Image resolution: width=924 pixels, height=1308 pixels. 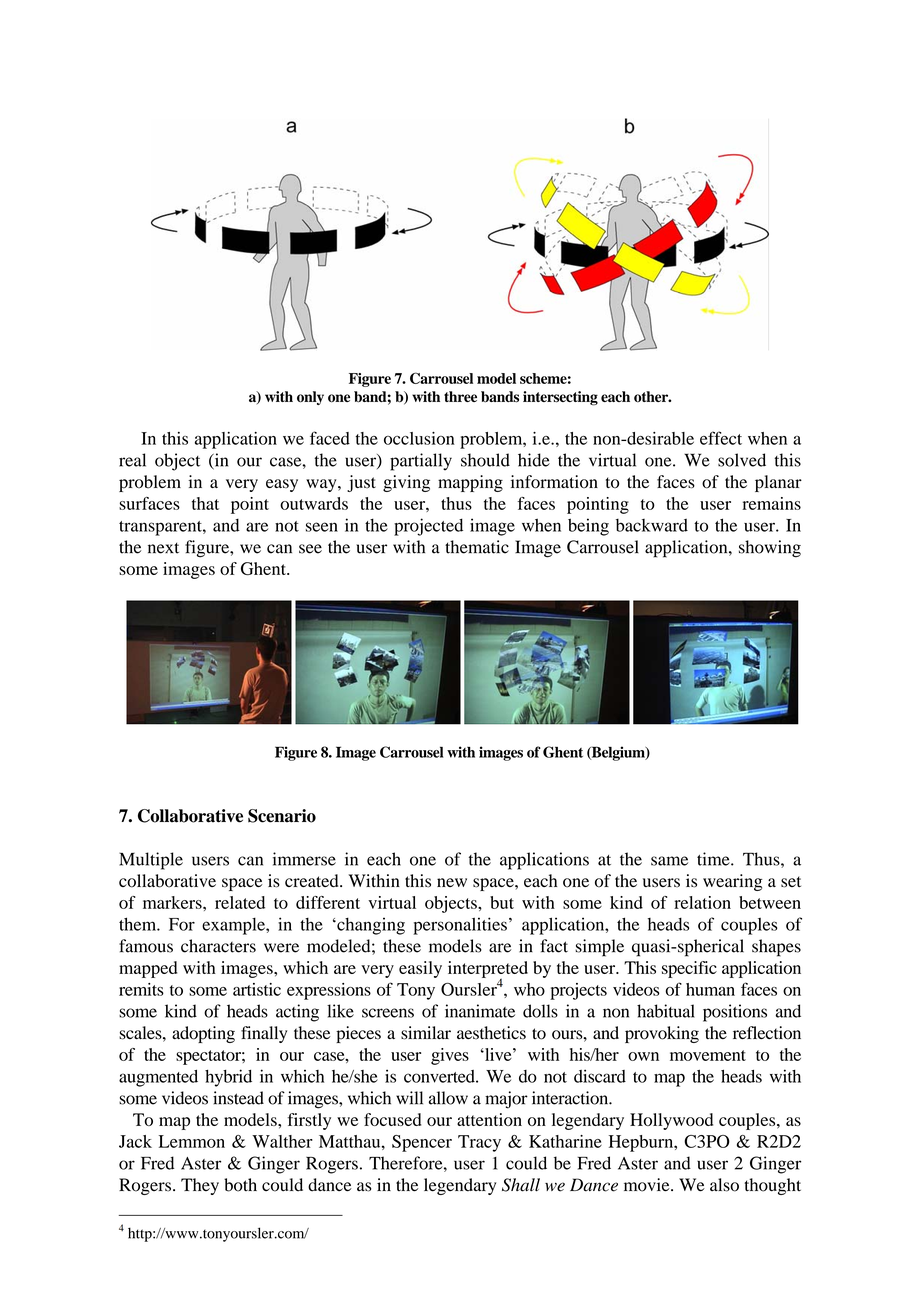 I want to click on showing, so click(x=770, y=549).
